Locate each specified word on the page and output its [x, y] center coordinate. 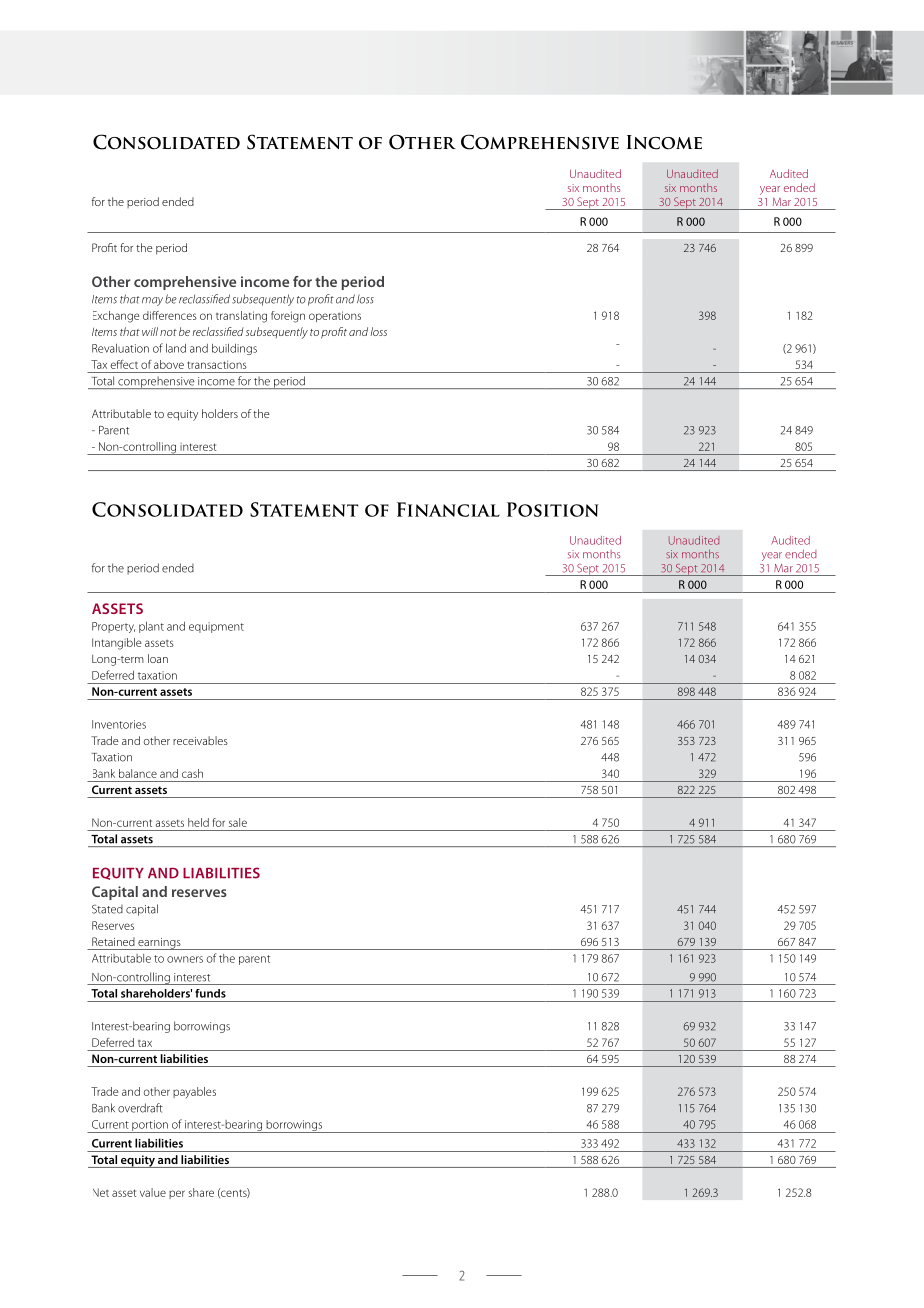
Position [552, 509]
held [198, 822]
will [150, 331]
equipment [216, 627]
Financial [448, 509]
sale [238, 822]
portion [150, 1126]
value [153, 1192]
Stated [107, 909]
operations [335, 316]
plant [151, 627]
